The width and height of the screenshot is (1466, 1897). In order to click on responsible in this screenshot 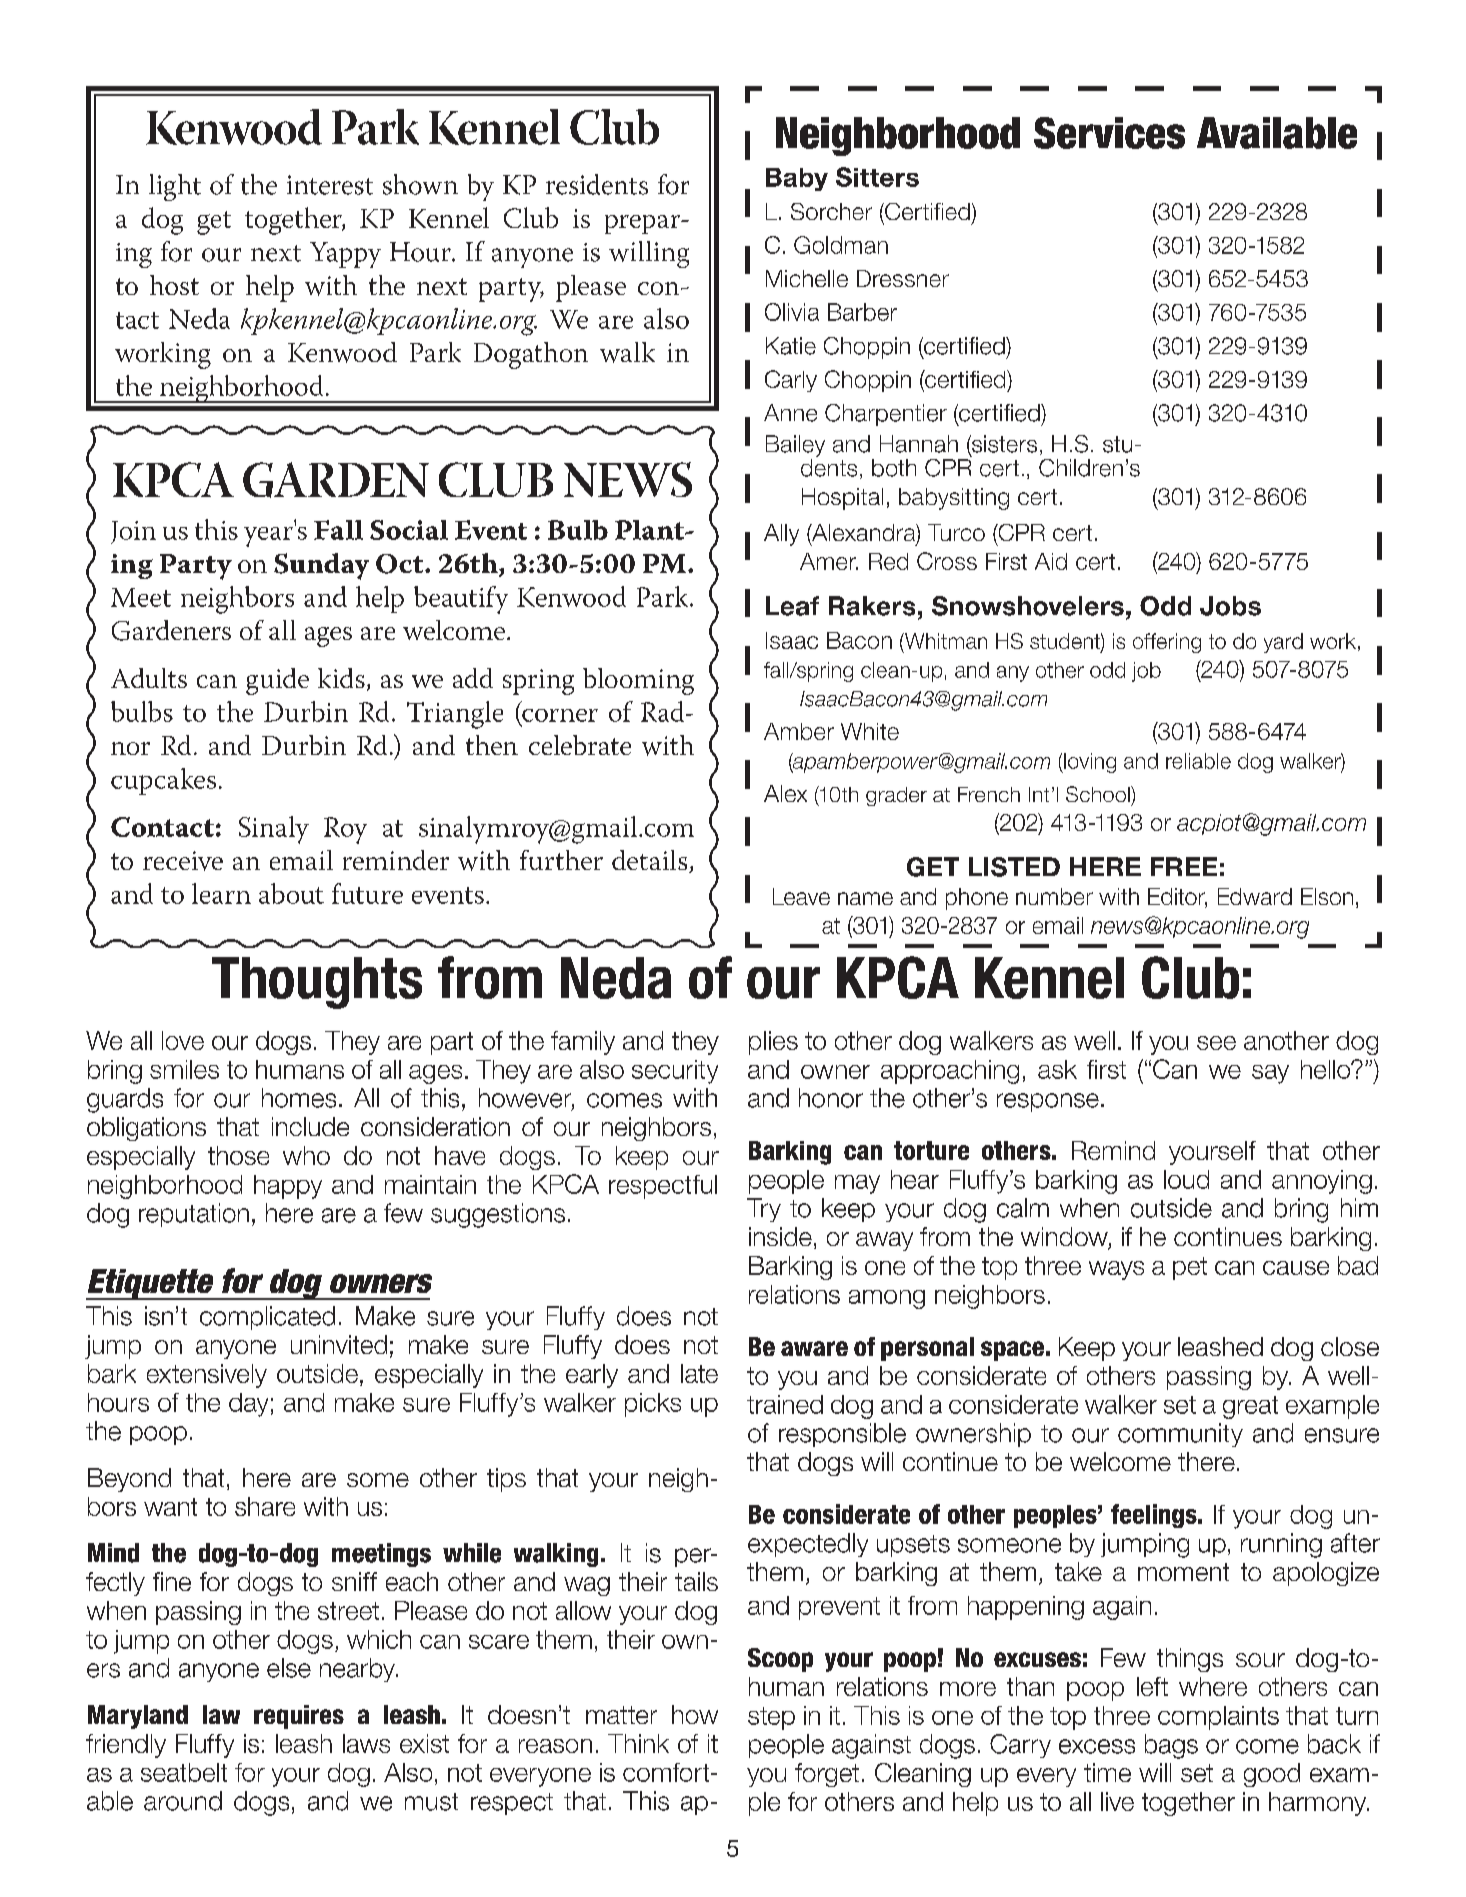, I will do `click(842, 1435)`.
